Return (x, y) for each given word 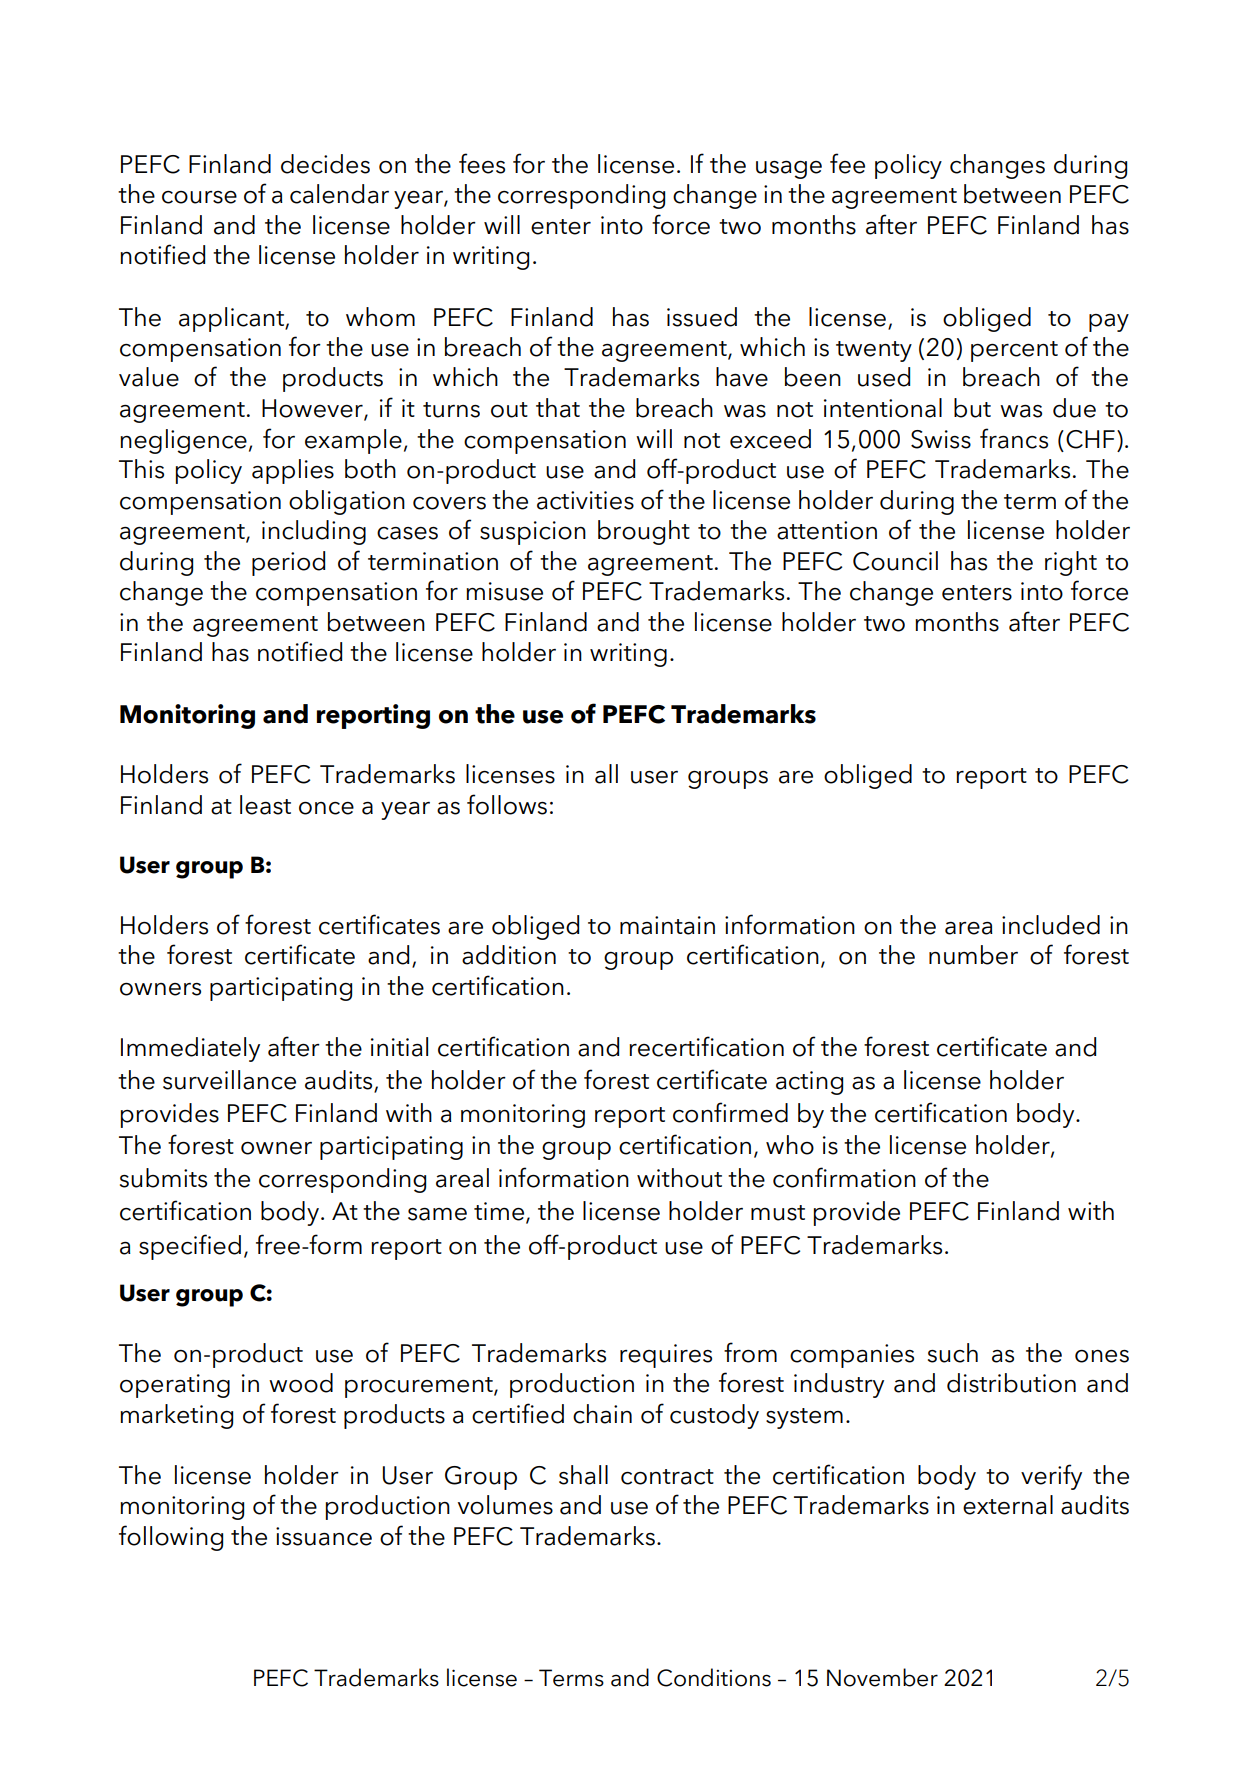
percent (1014, 351)
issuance (324, 1536)
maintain (667, 925)
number (973, 955)
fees (482, 163)
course (199, 197)
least (265, 805)
